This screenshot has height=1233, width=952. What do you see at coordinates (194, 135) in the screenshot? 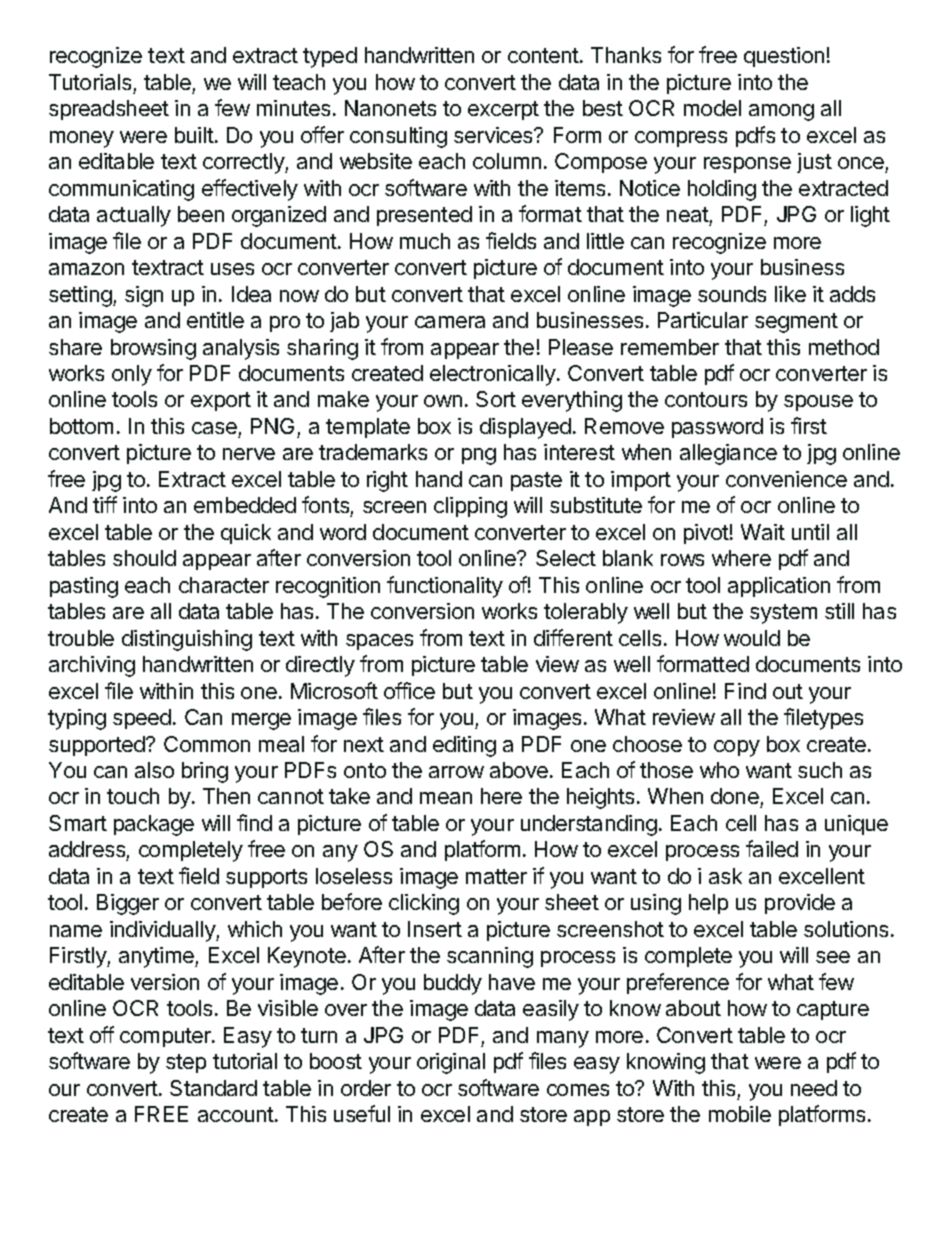
I see `built` at bounding box center [194, 135].
